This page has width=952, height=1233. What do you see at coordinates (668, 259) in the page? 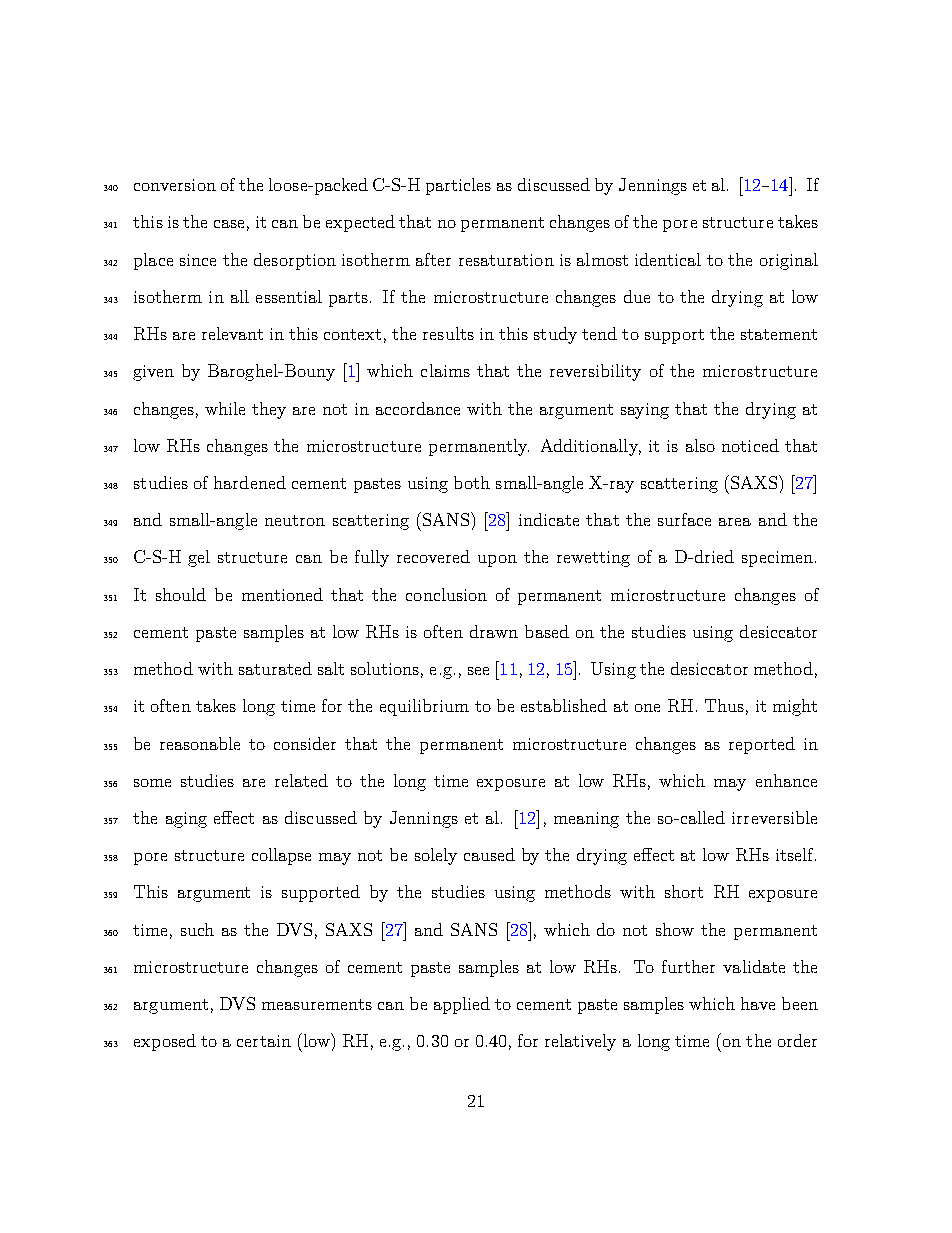
I see `identical` at bounding box center [668, 259].
